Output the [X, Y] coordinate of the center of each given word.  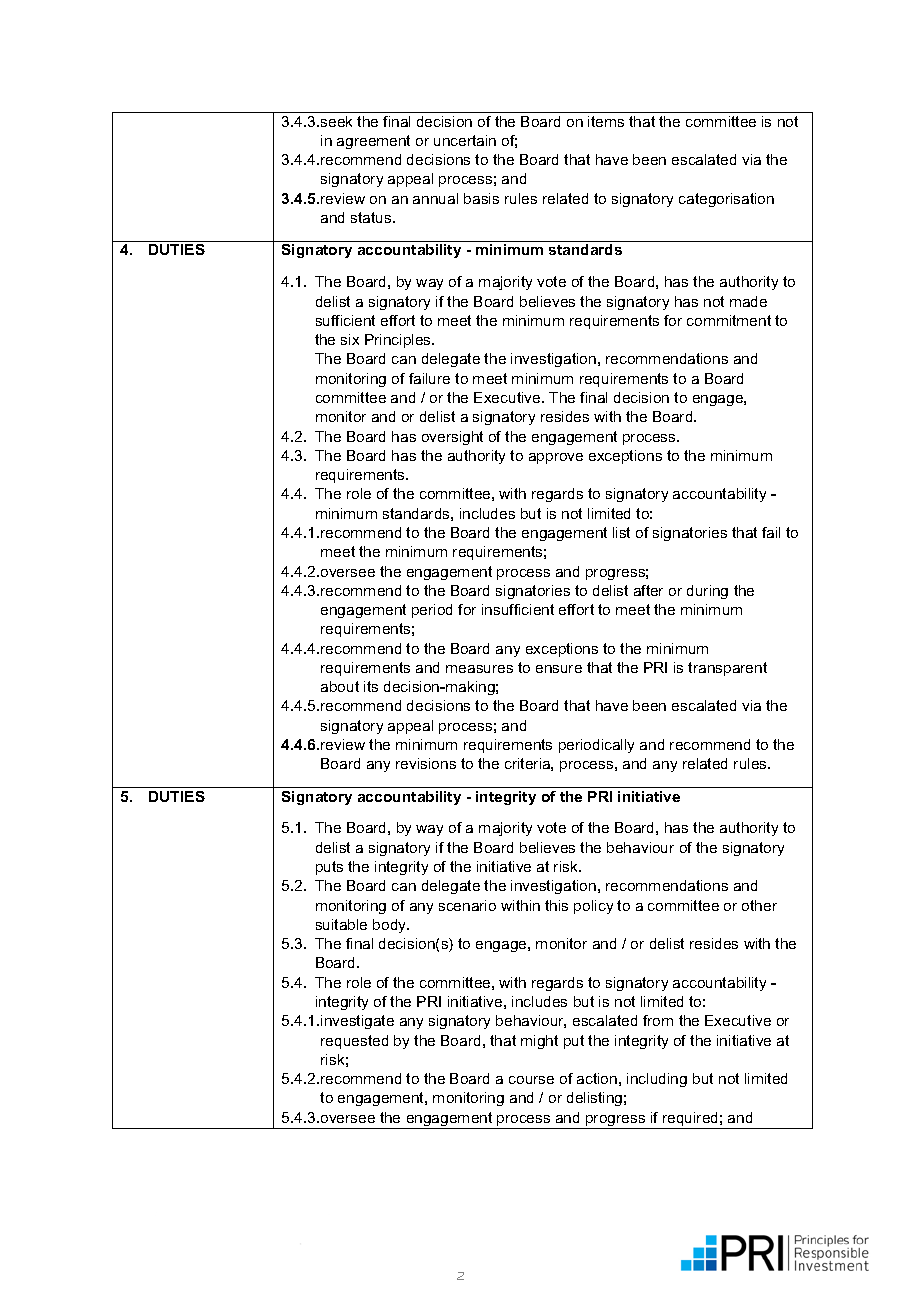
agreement [373, 142]
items [606, 121]
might [539, 1042]
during [707, 592]
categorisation [726, 200]
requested [354, 1042]
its [371, 686]
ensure [559, 669]
